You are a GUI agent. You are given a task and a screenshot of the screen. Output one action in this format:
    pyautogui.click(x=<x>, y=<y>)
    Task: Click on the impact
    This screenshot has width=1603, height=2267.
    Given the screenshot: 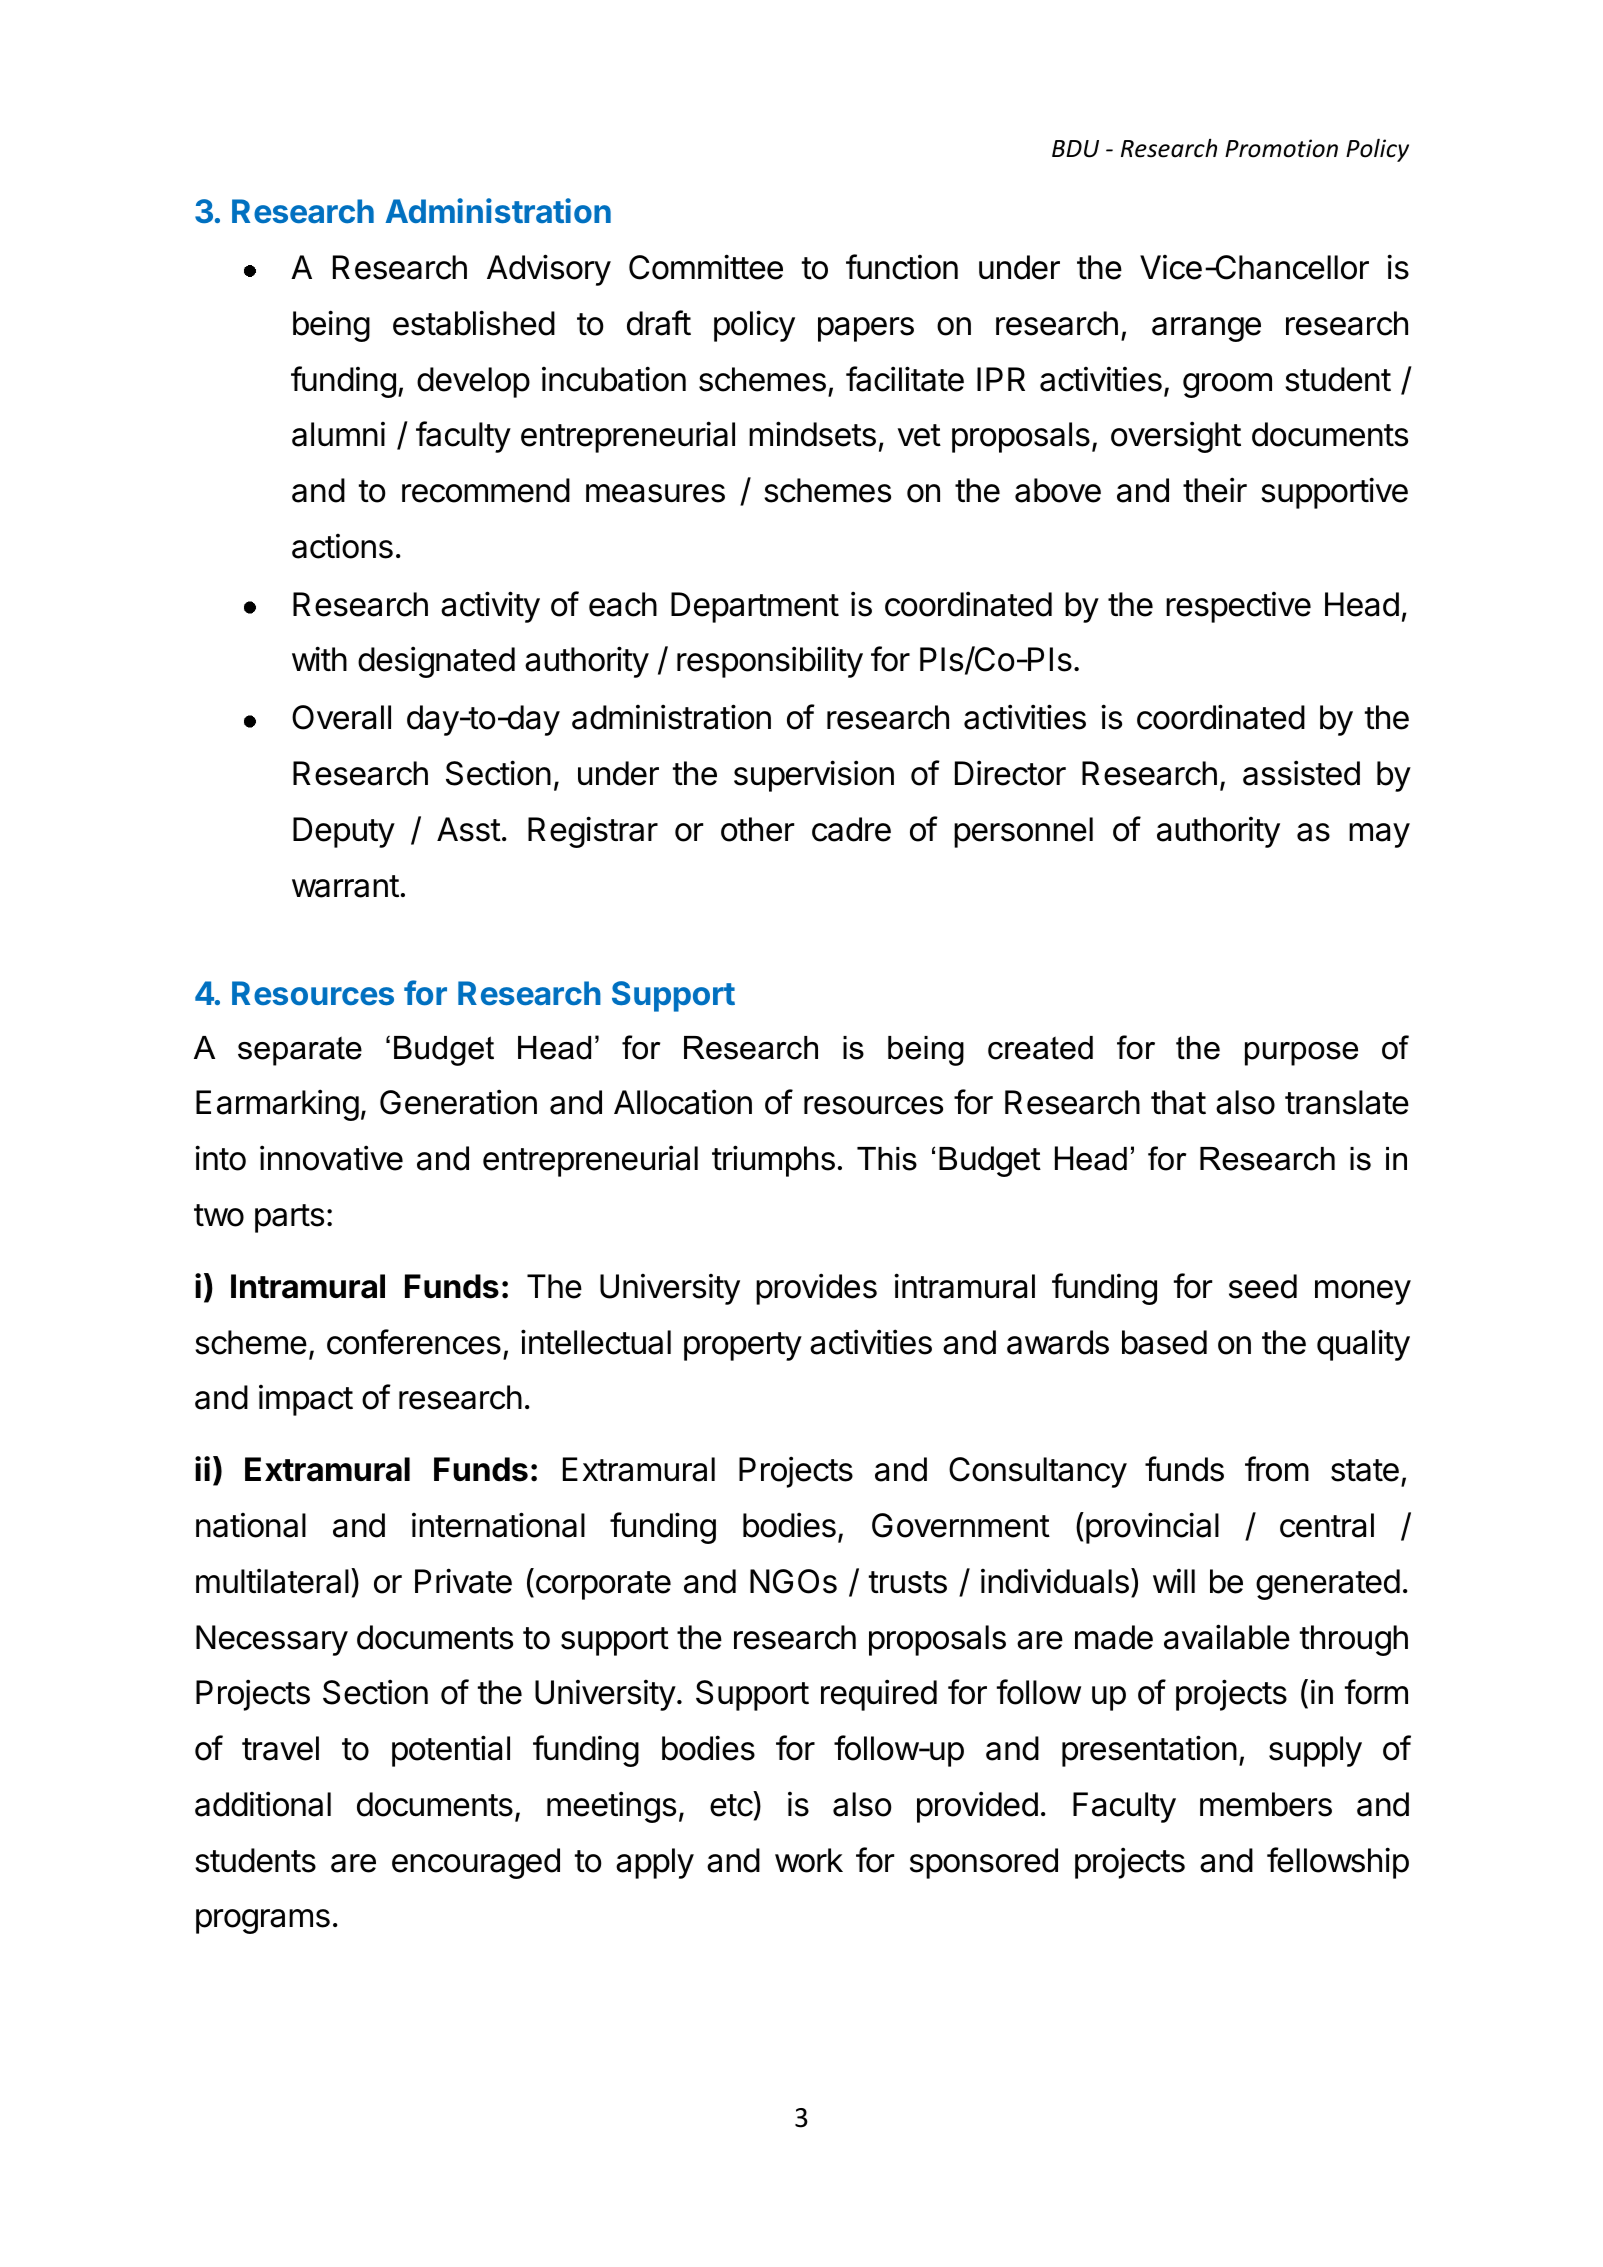 What is the action you would take?
    pyautogui.click(x=306, y=1400)
